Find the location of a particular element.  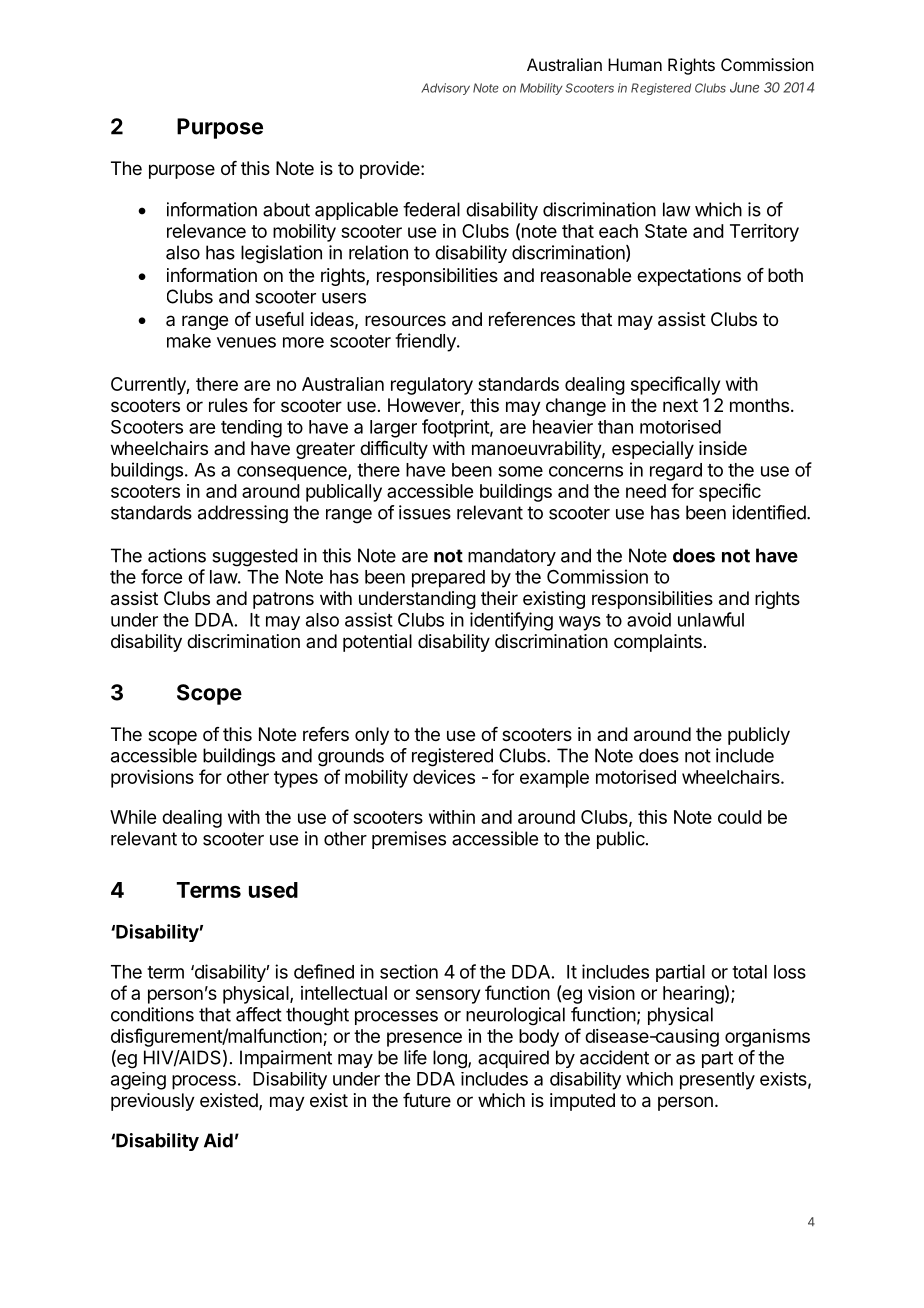

June is located at coordinates (744, 87).
